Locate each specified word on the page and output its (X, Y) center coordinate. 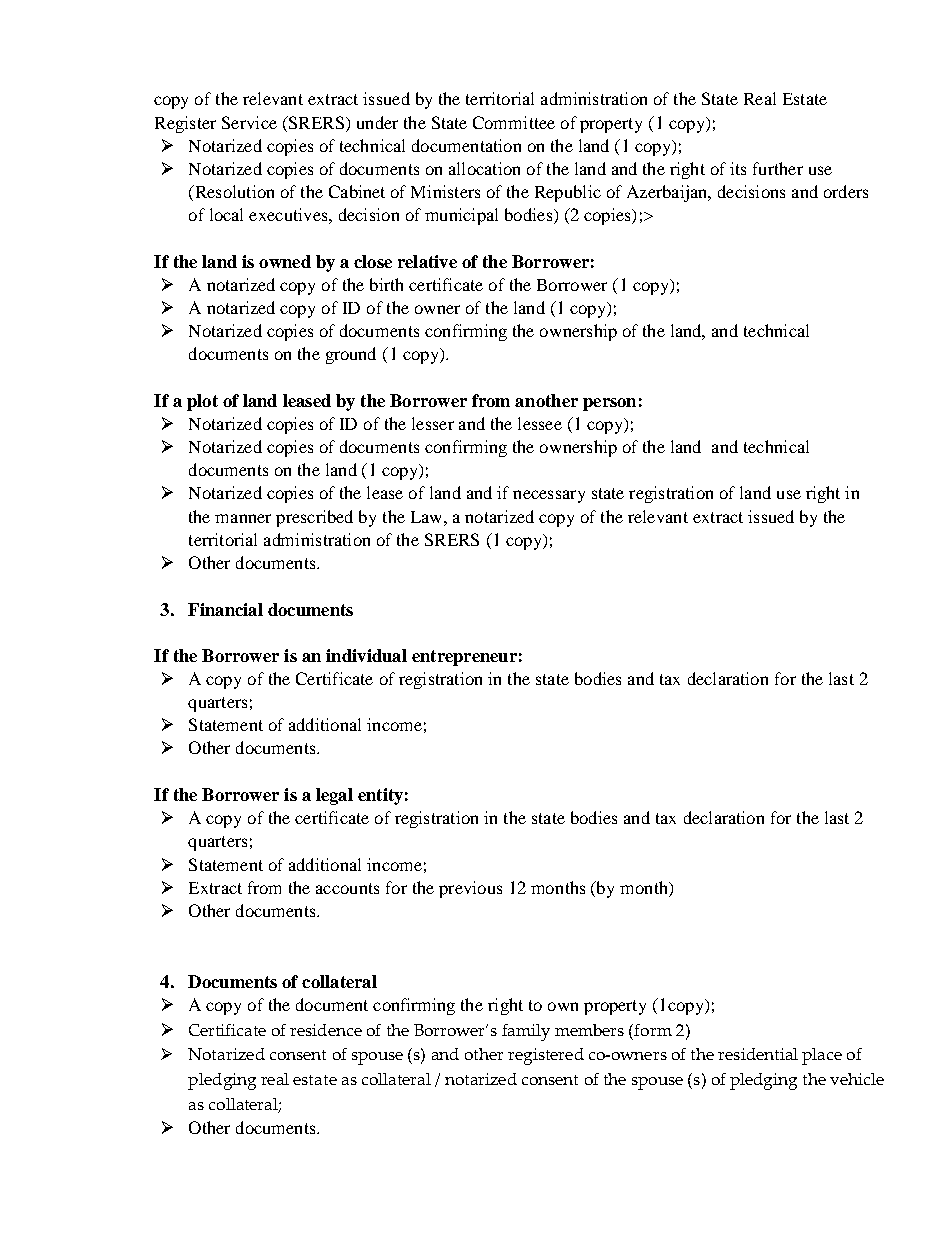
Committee (514, 122)
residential (758, 1054)
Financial (225, 609)
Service (249, 122)
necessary (549, 496)
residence (326, 1030)
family (526, 1032)
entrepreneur (464, 658)
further (778, 168)
